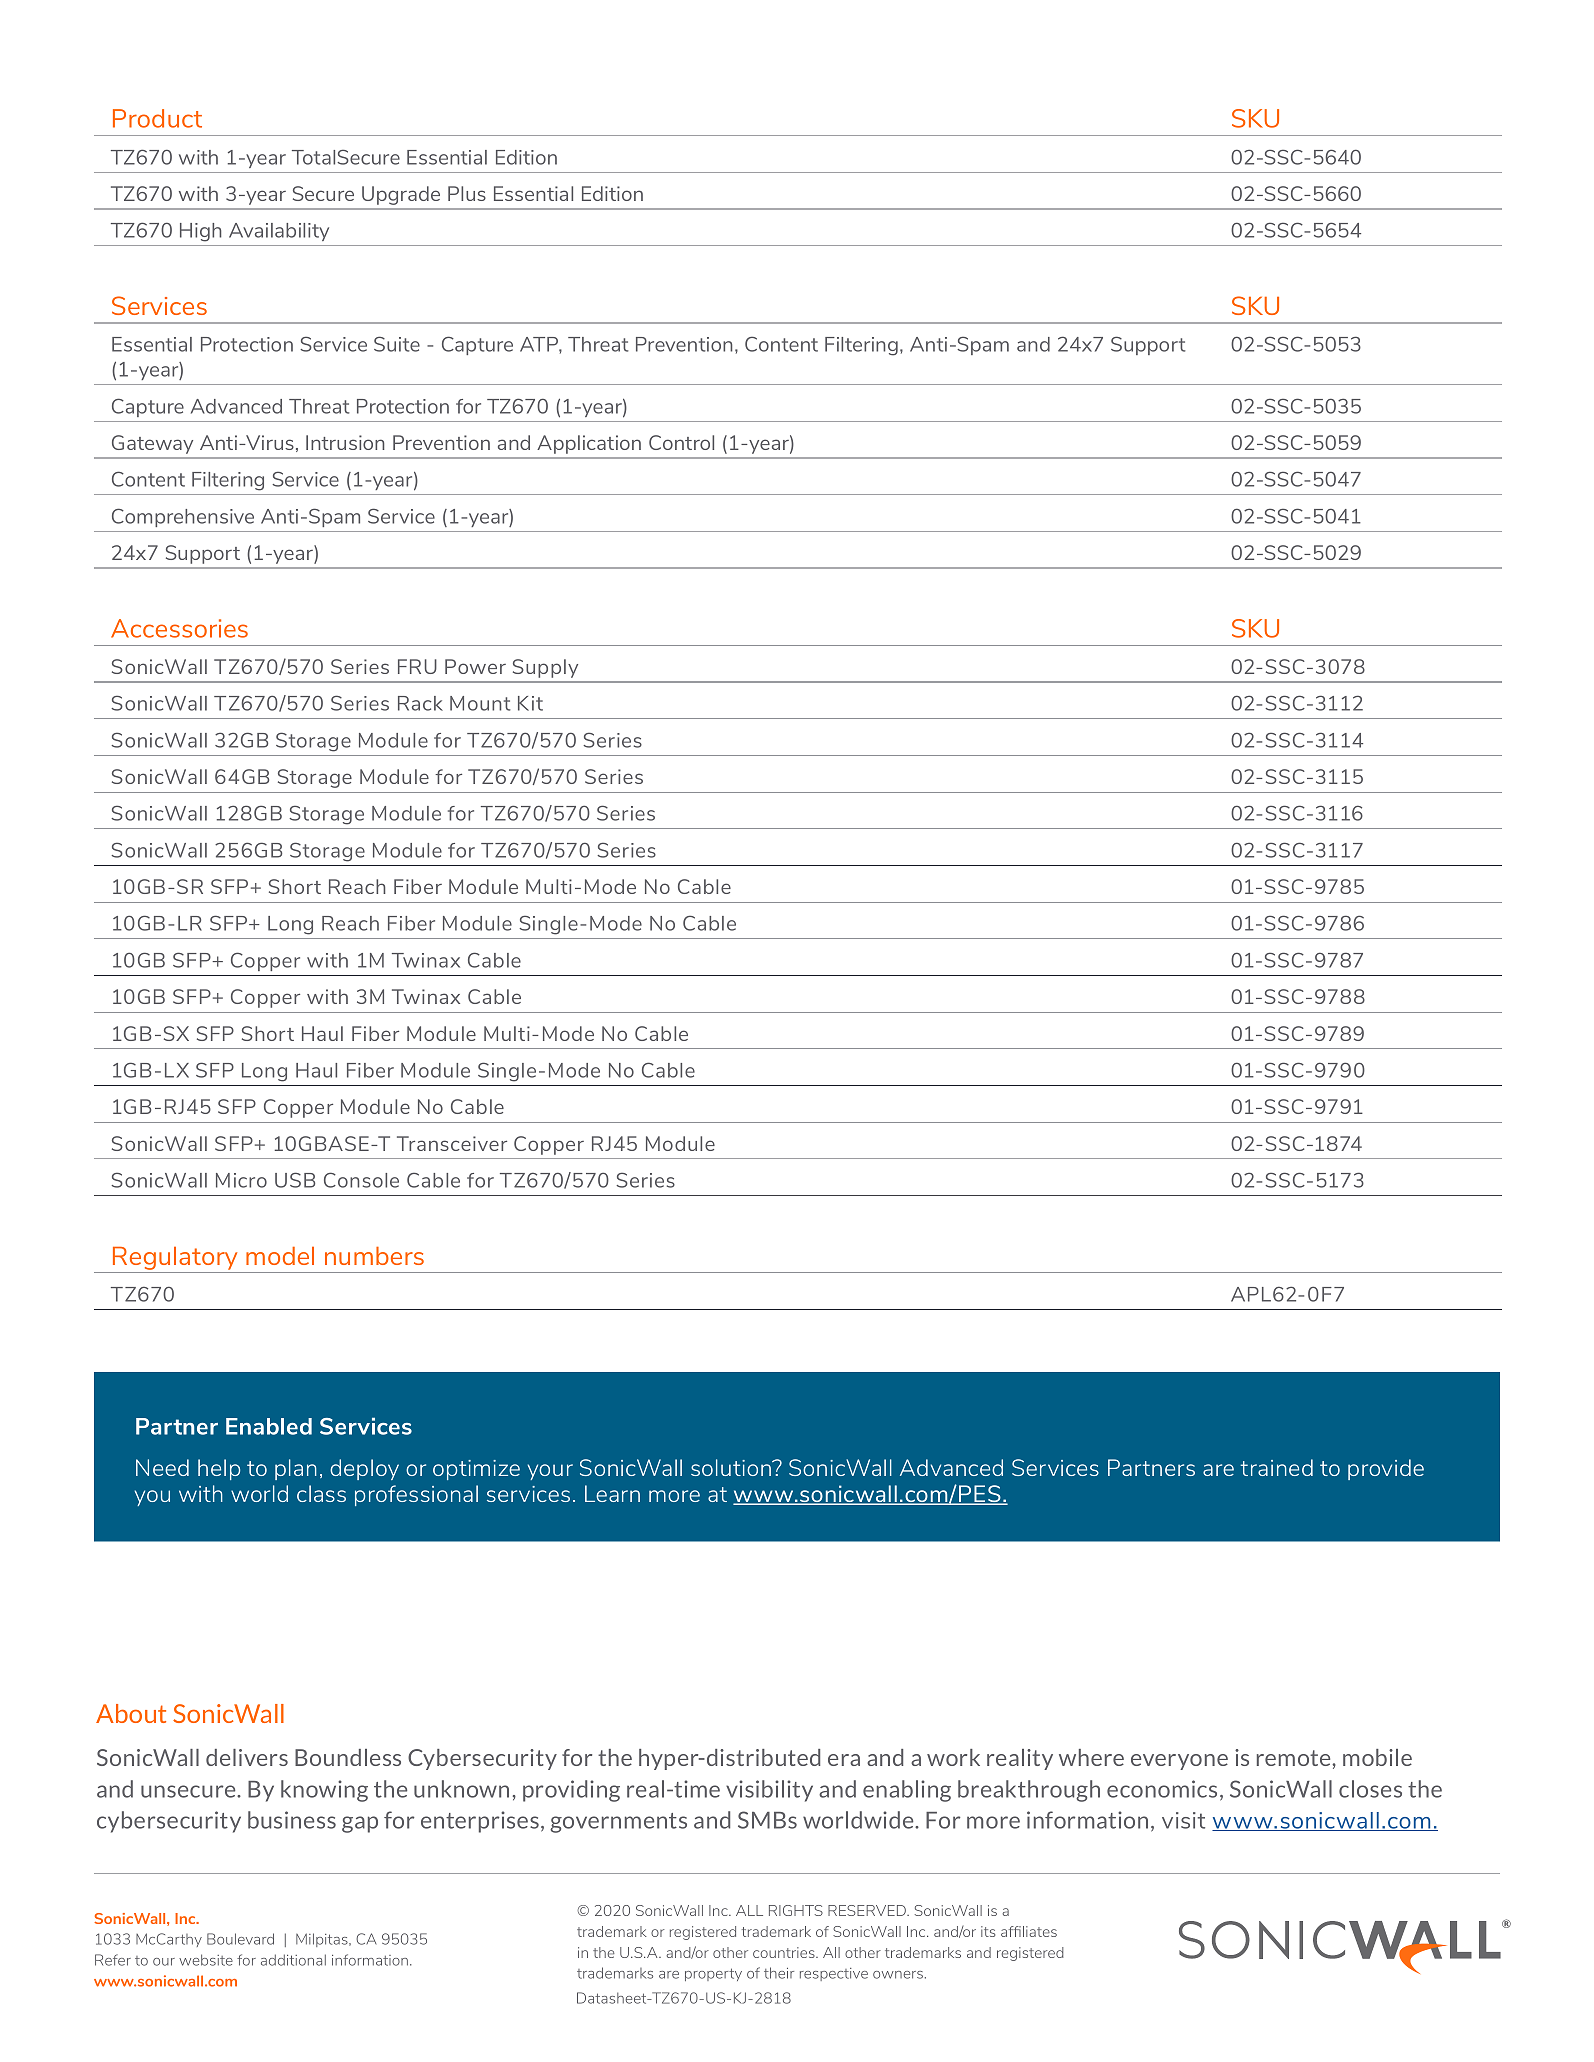 The width and height of the document is (1594, 2062). Describe the element at coordinates (545, 668) in the document. I see `Supply` at that location.
